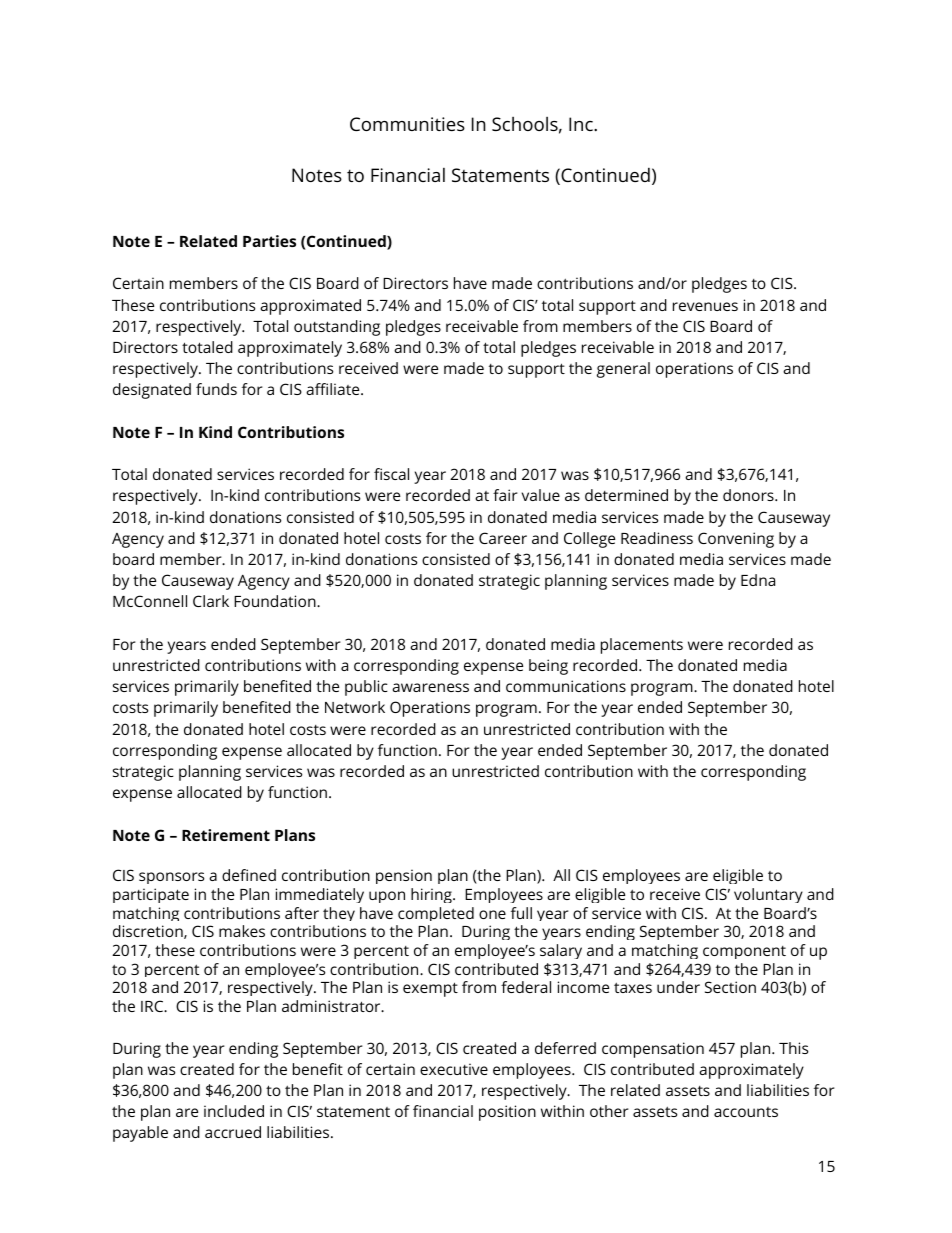 The image size is (952, 1233). Describe the element at coordinates (705, 306) in the screenshot. I see `revenues` at that location.
